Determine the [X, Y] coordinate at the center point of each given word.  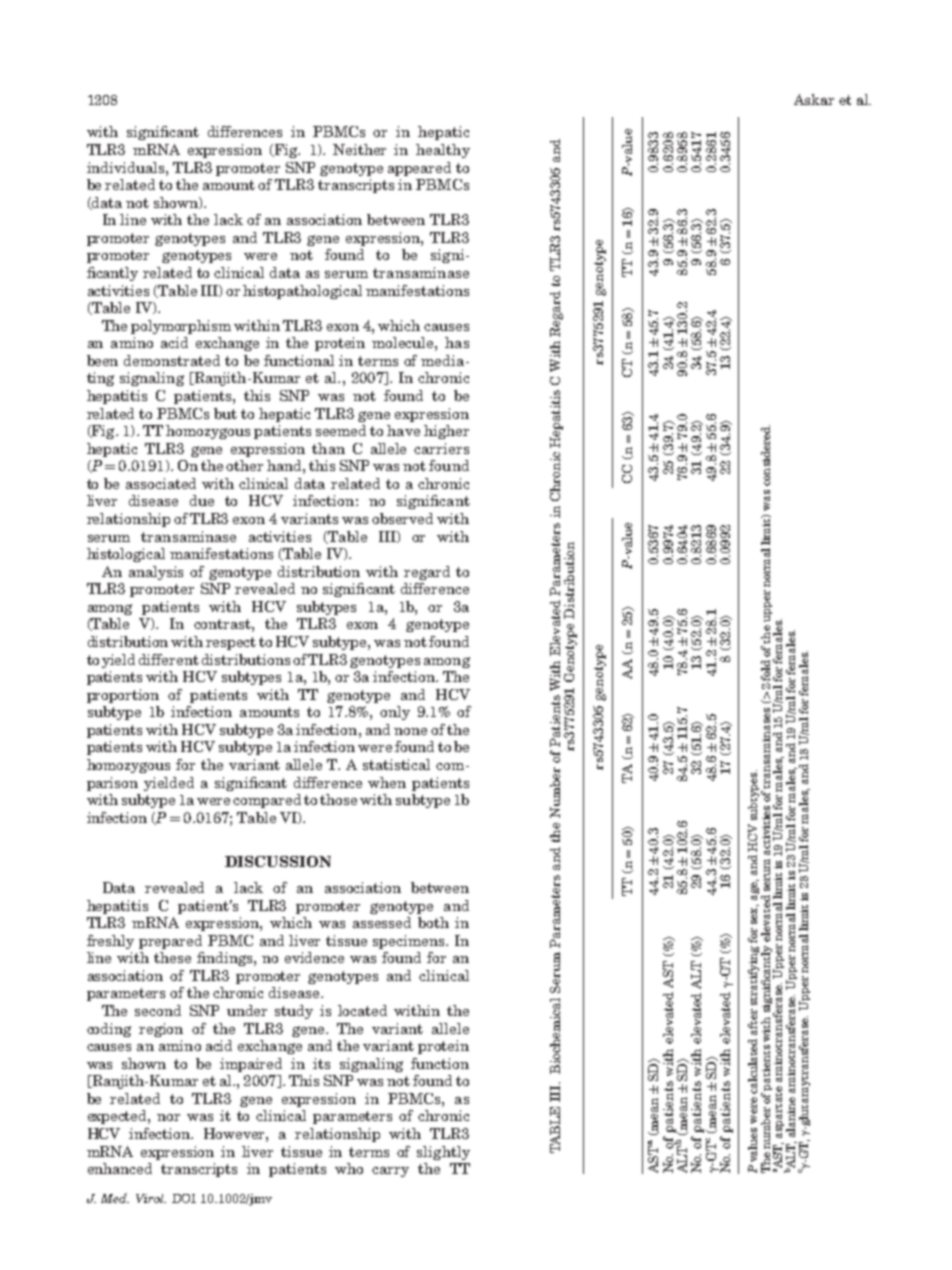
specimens [410, 942]
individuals [127, 167]
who [349, 1168]
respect [231, 643]
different [169, 659]
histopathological [302, 292]
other [244, 465]
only [395, 713]
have [403, 430]
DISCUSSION [278, 861]
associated [161, 483]
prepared [170, 942]
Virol [151, 1198]
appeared [419, 169]
